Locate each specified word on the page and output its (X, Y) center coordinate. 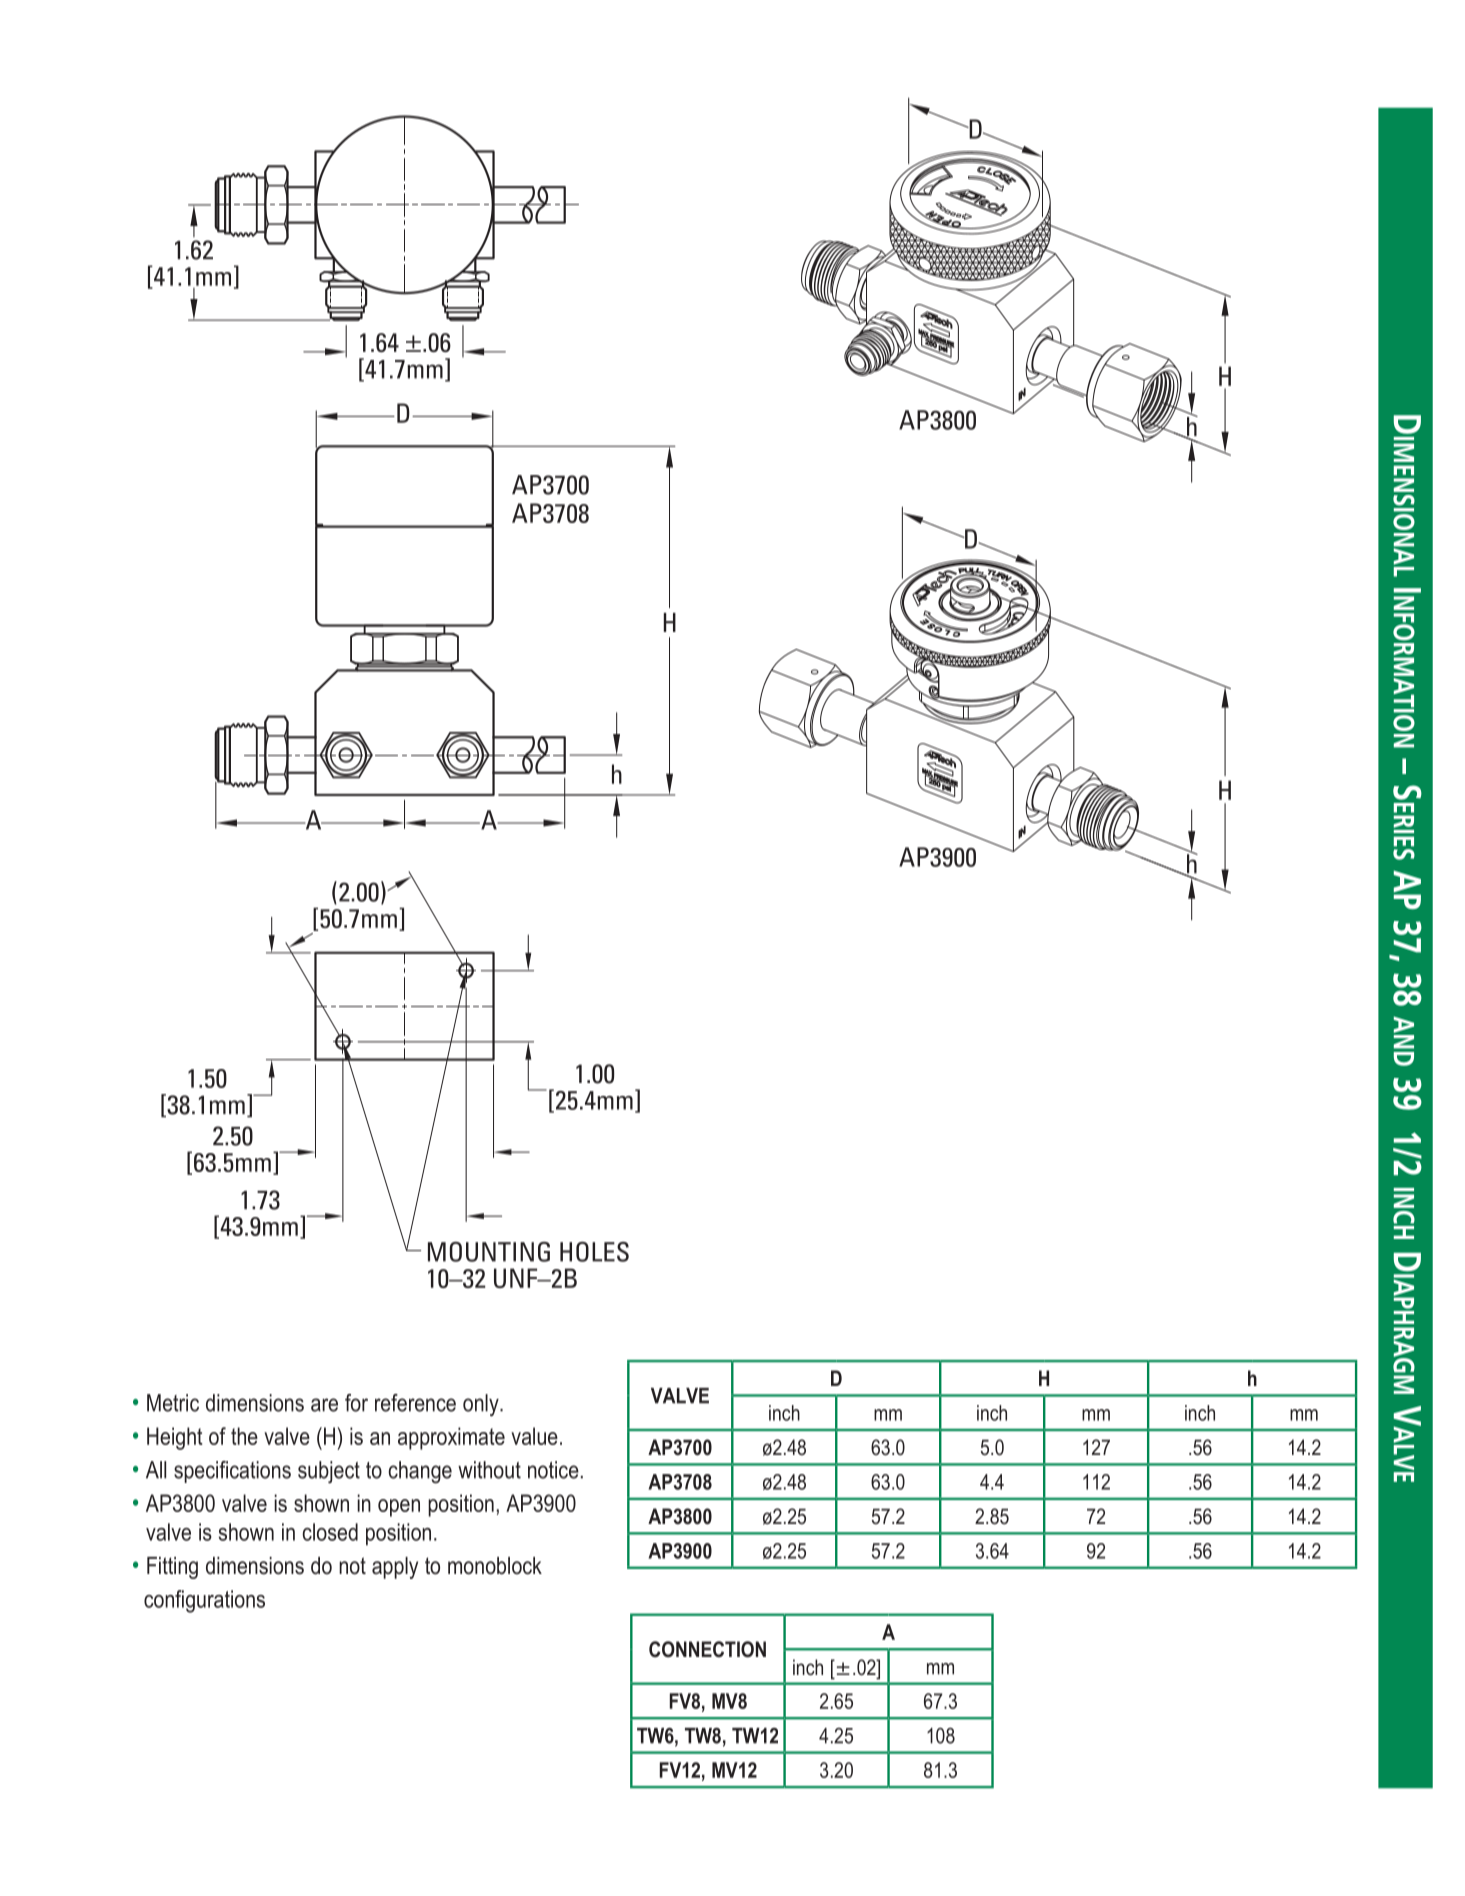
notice (553, 1470)
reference (415, 1403)
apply (395, 1568)
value (534, 1436)
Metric (173, 1403)
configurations (204, 1601)
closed (330, 1532)
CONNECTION (707, 1649)
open (399, 1508)
